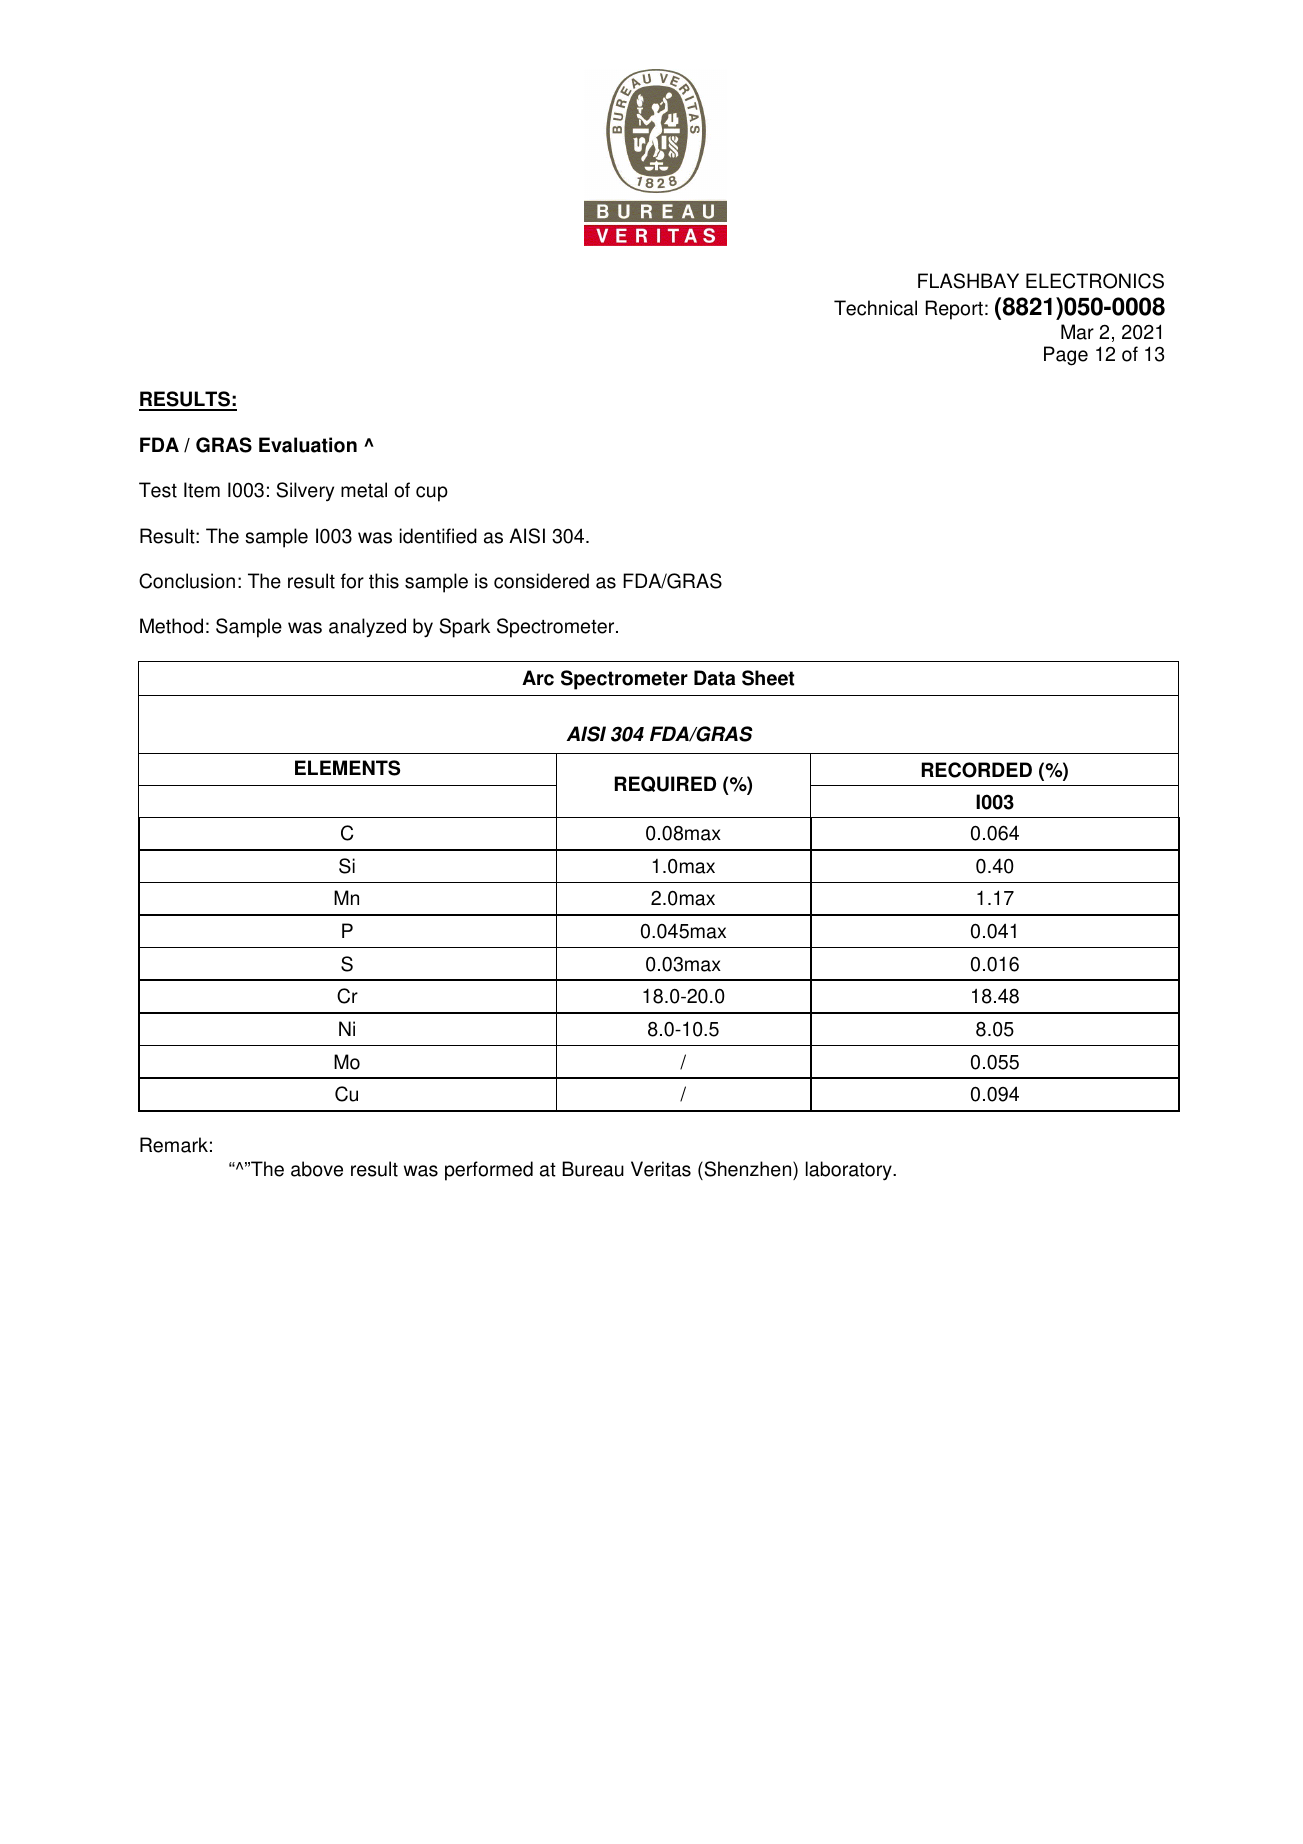 The height and width of the screenshot is (1844, 1303). I want to click on Technical, so click(875, 308).
